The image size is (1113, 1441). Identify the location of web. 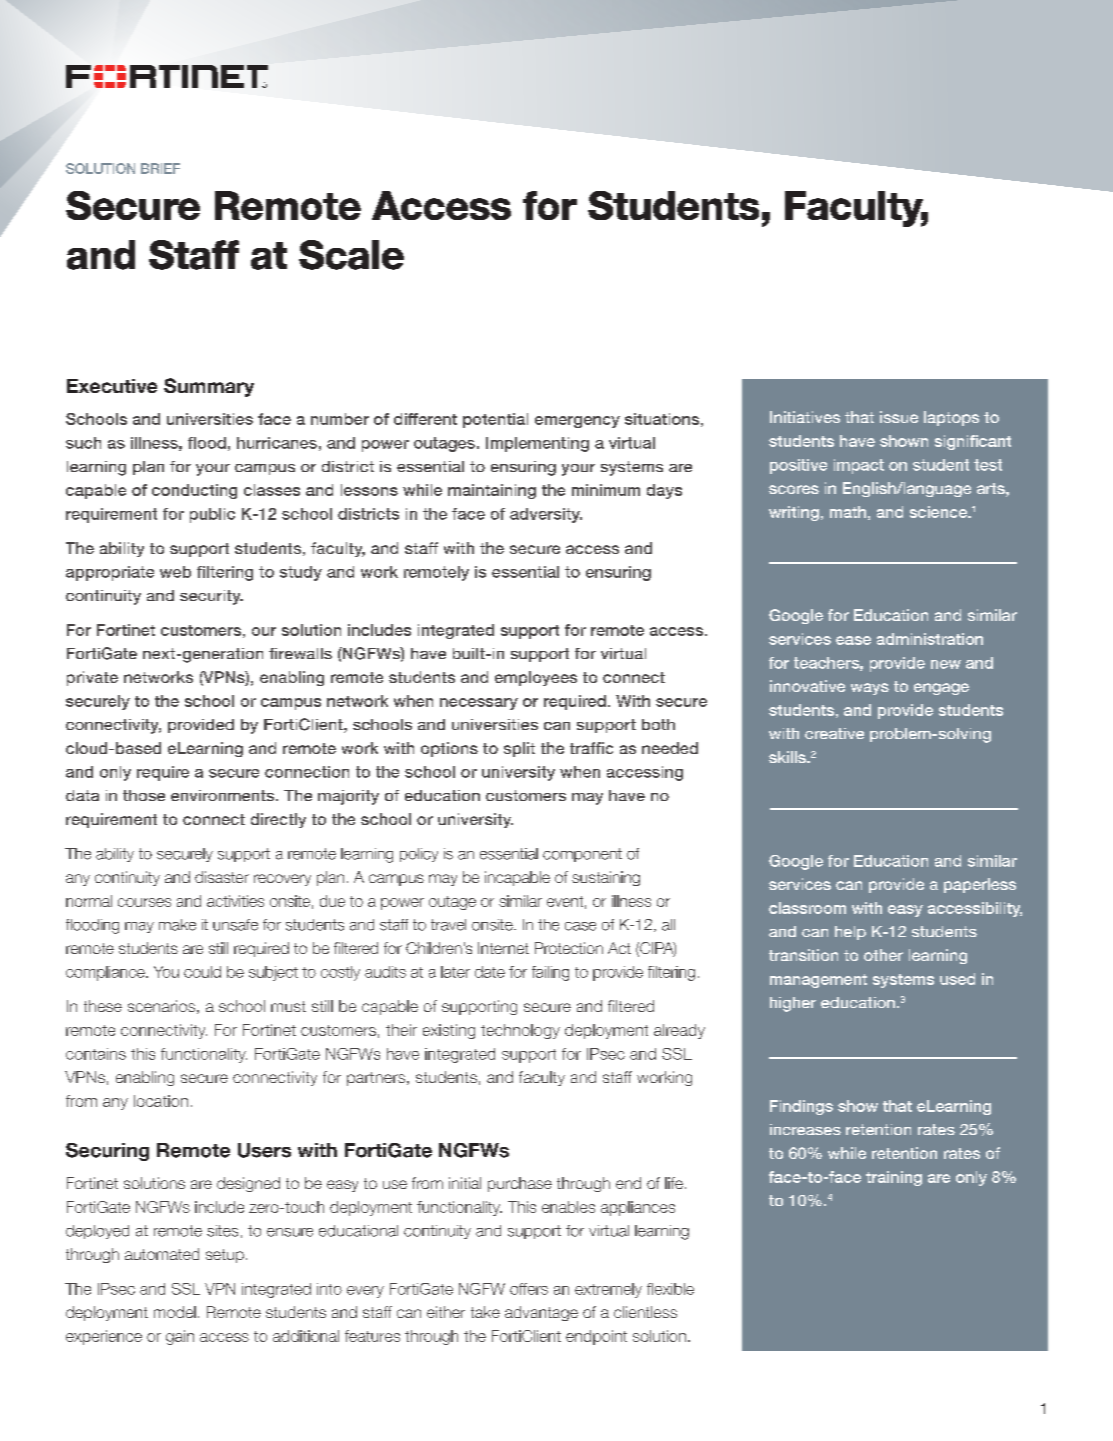
(175, 572).
